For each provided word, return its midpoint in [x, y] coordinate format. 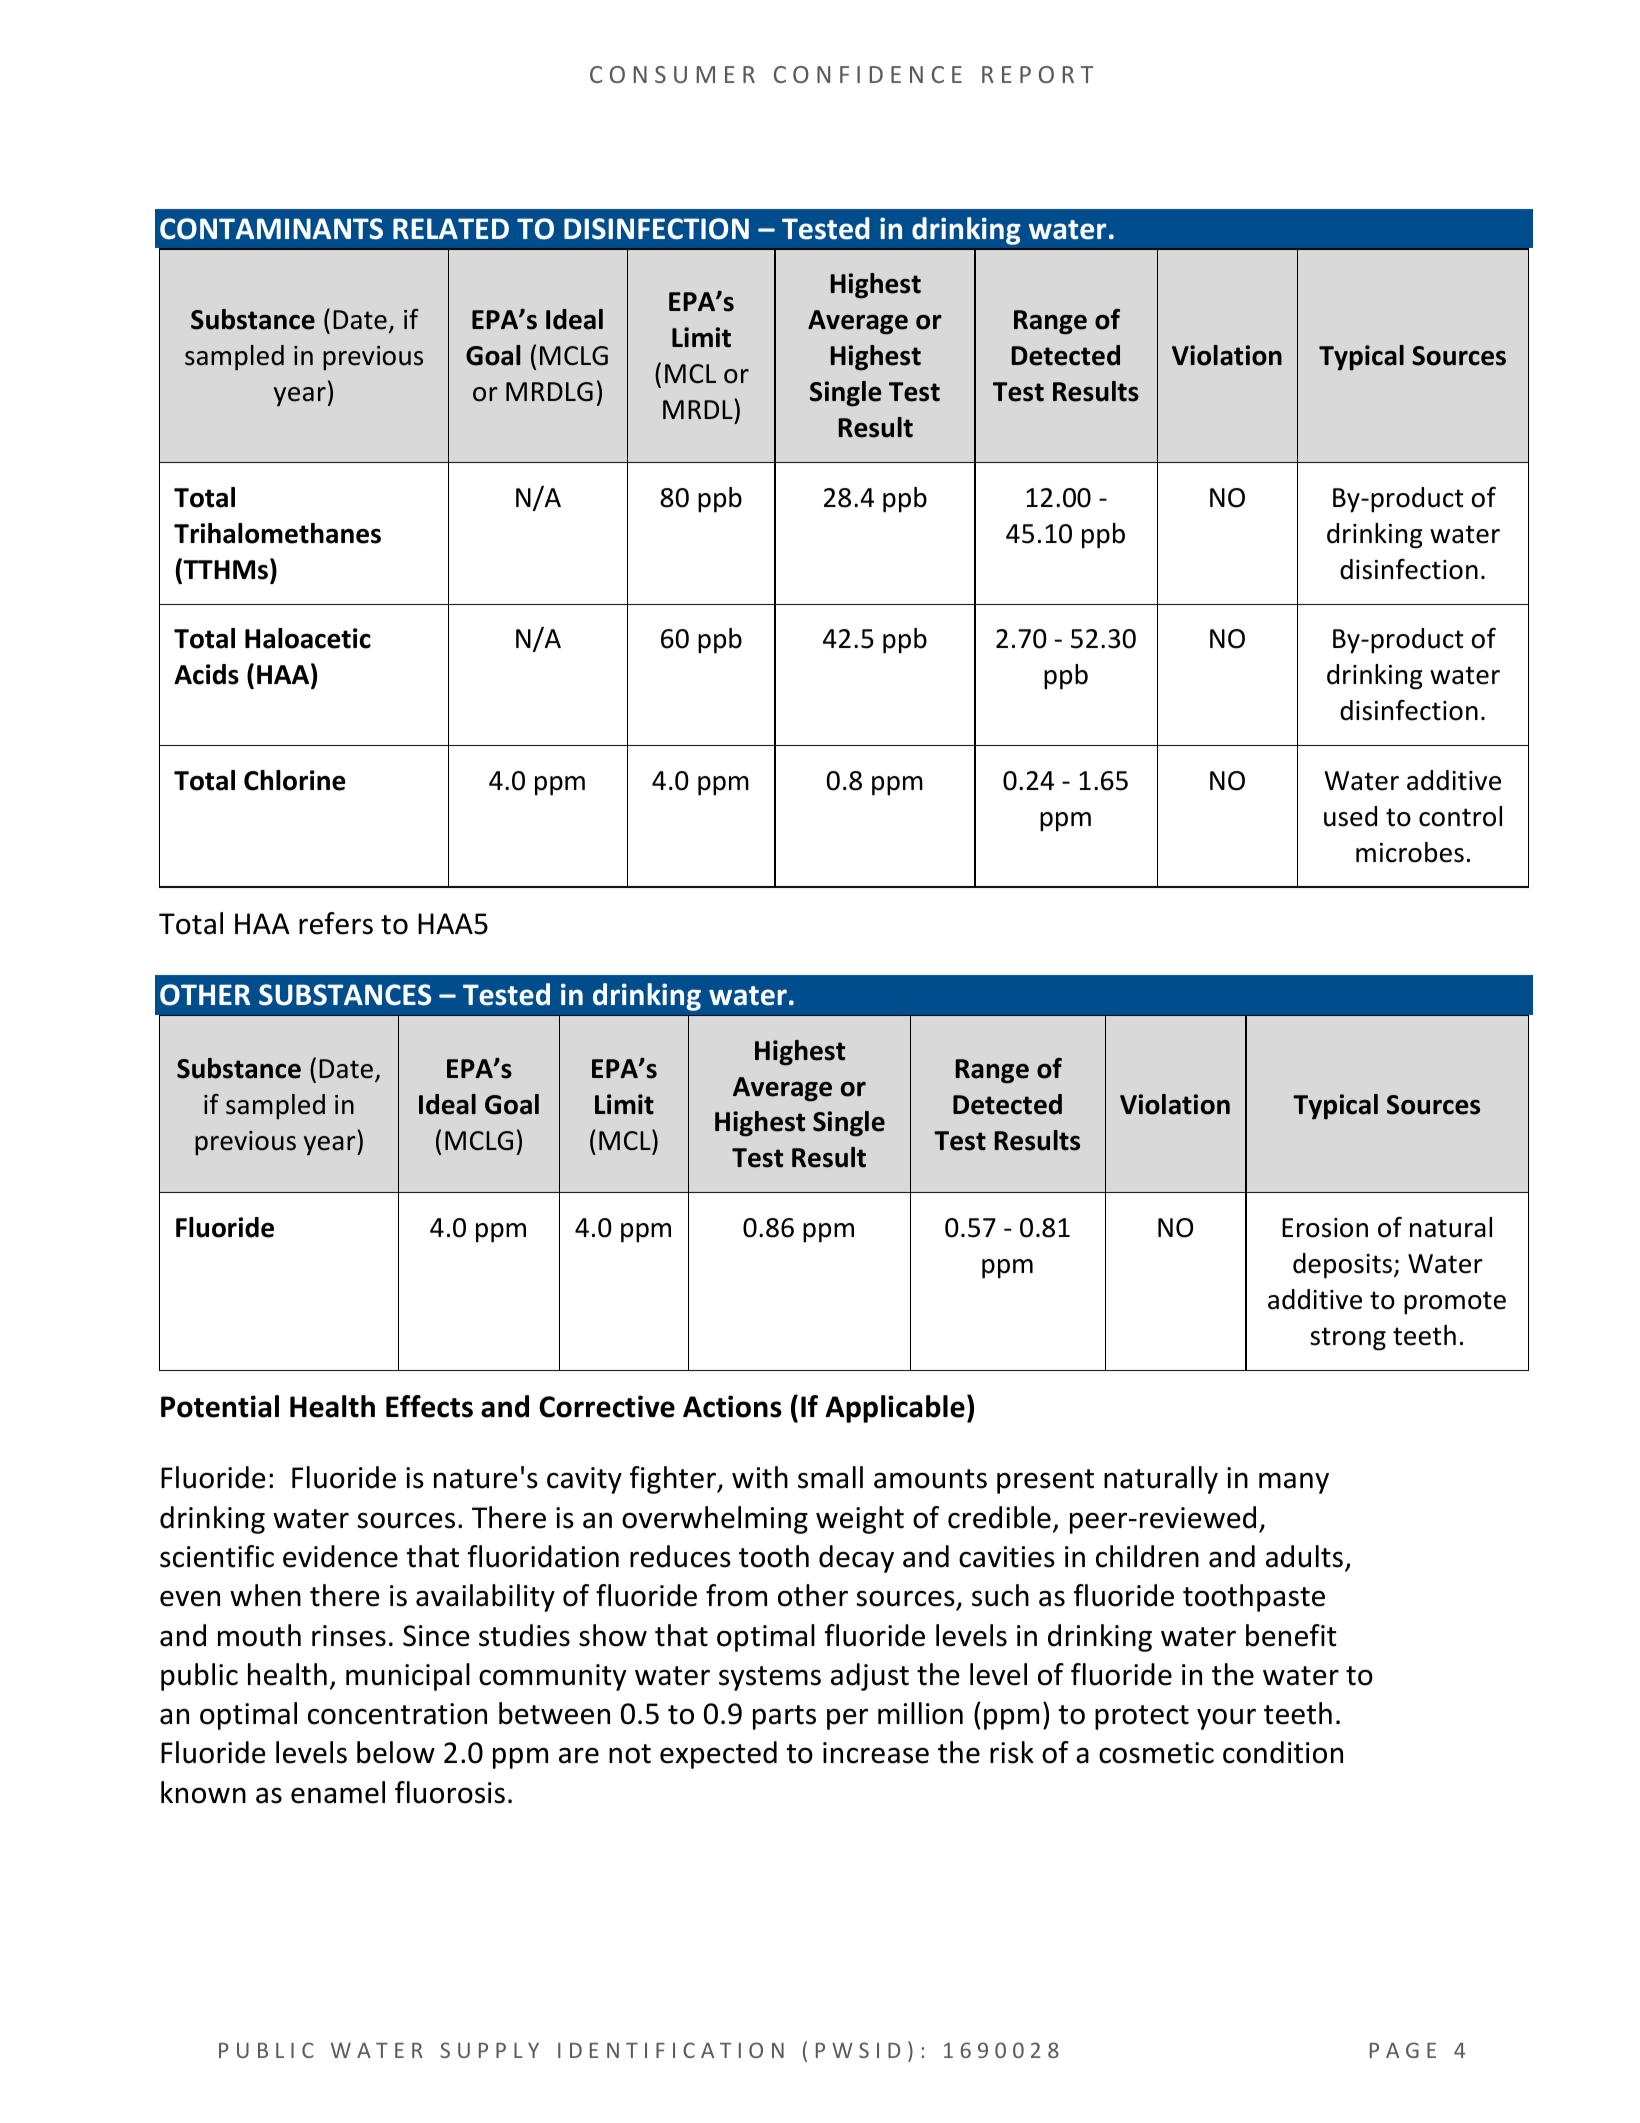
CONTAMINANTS [271, 229]
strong [1348, 1339]
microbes [1410, 852]
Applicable [895, 1409]
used [1350, 816]
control [1460, 816]
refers [336, 923]
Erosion [1325, 1228]
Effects [429, 1406]
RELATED [451, 228]
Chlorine [295, 780]
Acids [206, 674]
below [396, 1752]
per [847, 1719]
